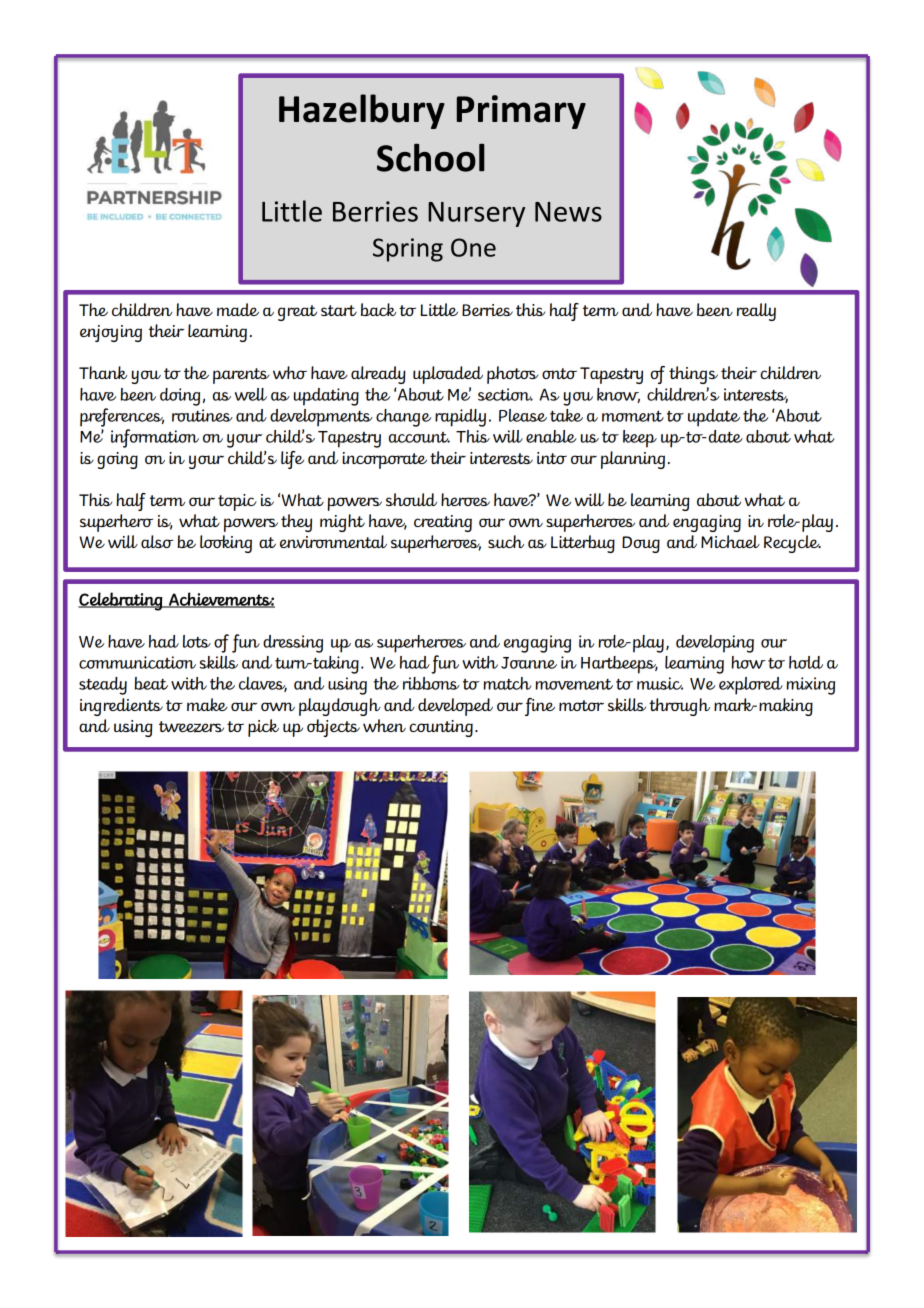 This document has width=924, height=1308. What do you see at coordinates (521, 112) in the document?
I see `Primary` at bounding box center [521, 112].
